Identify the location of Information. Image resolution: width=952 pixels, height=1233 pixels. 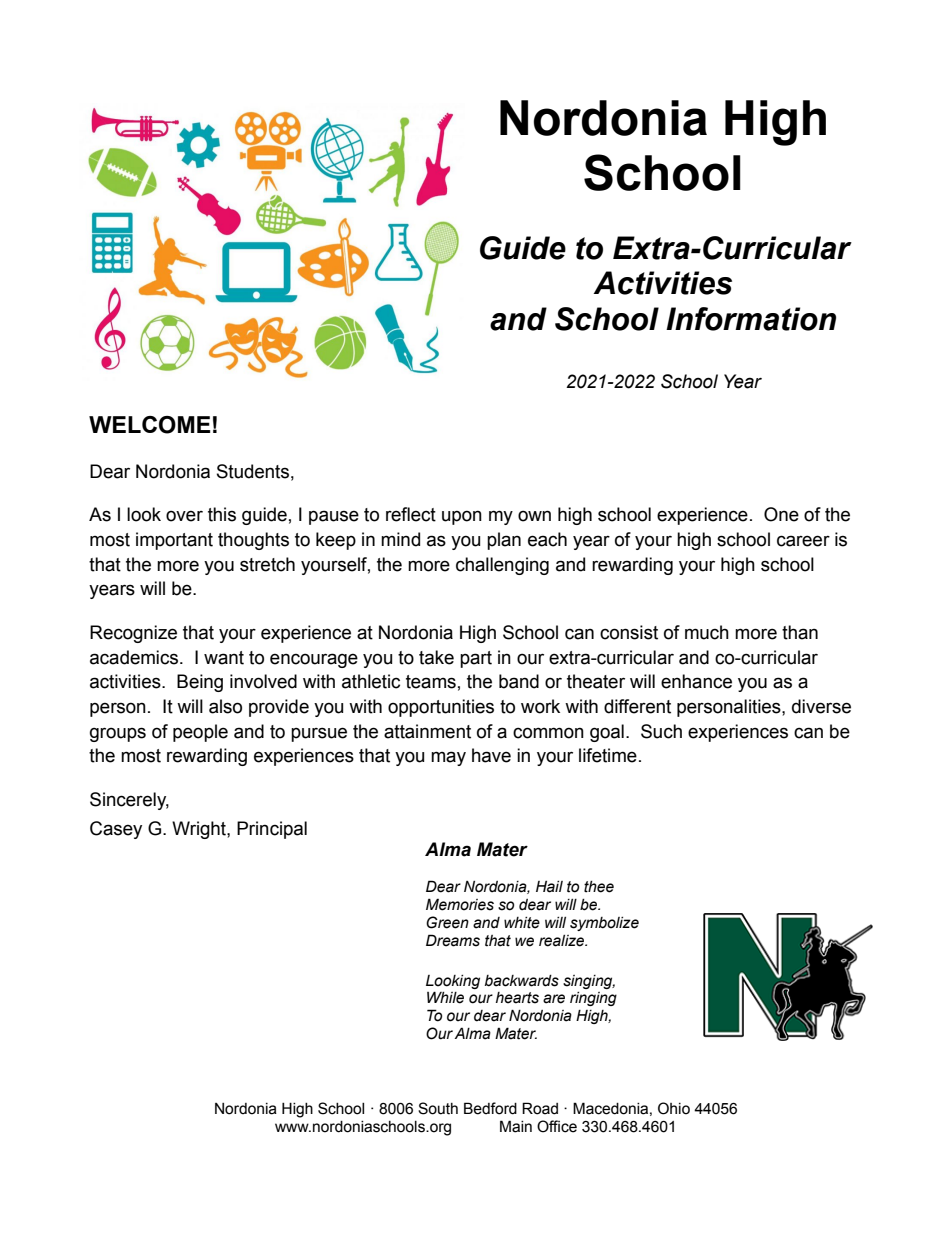
(751, 319).
